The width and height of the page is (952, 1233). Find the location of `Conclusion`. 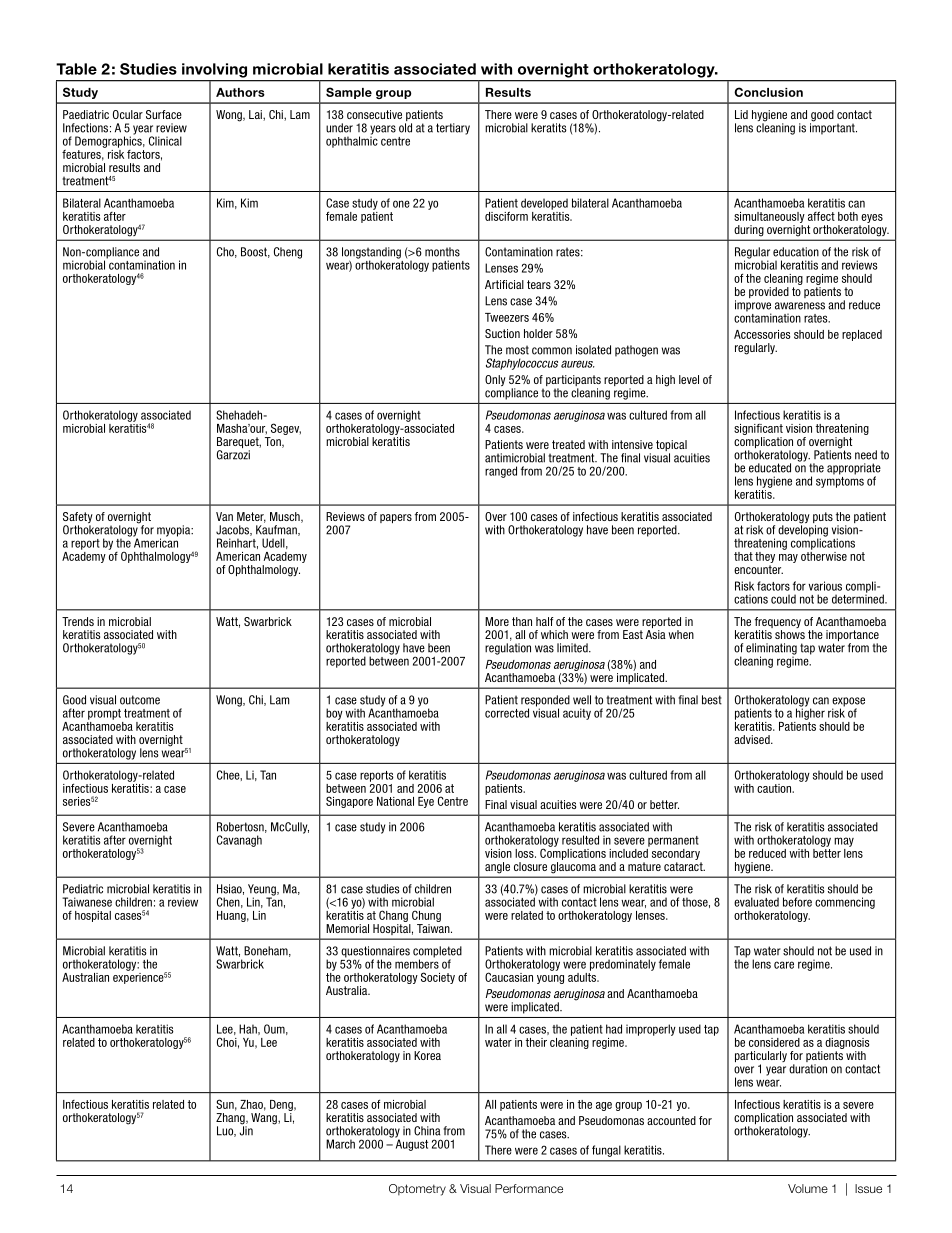

Conclusion is located at coordinates (768, 92).
